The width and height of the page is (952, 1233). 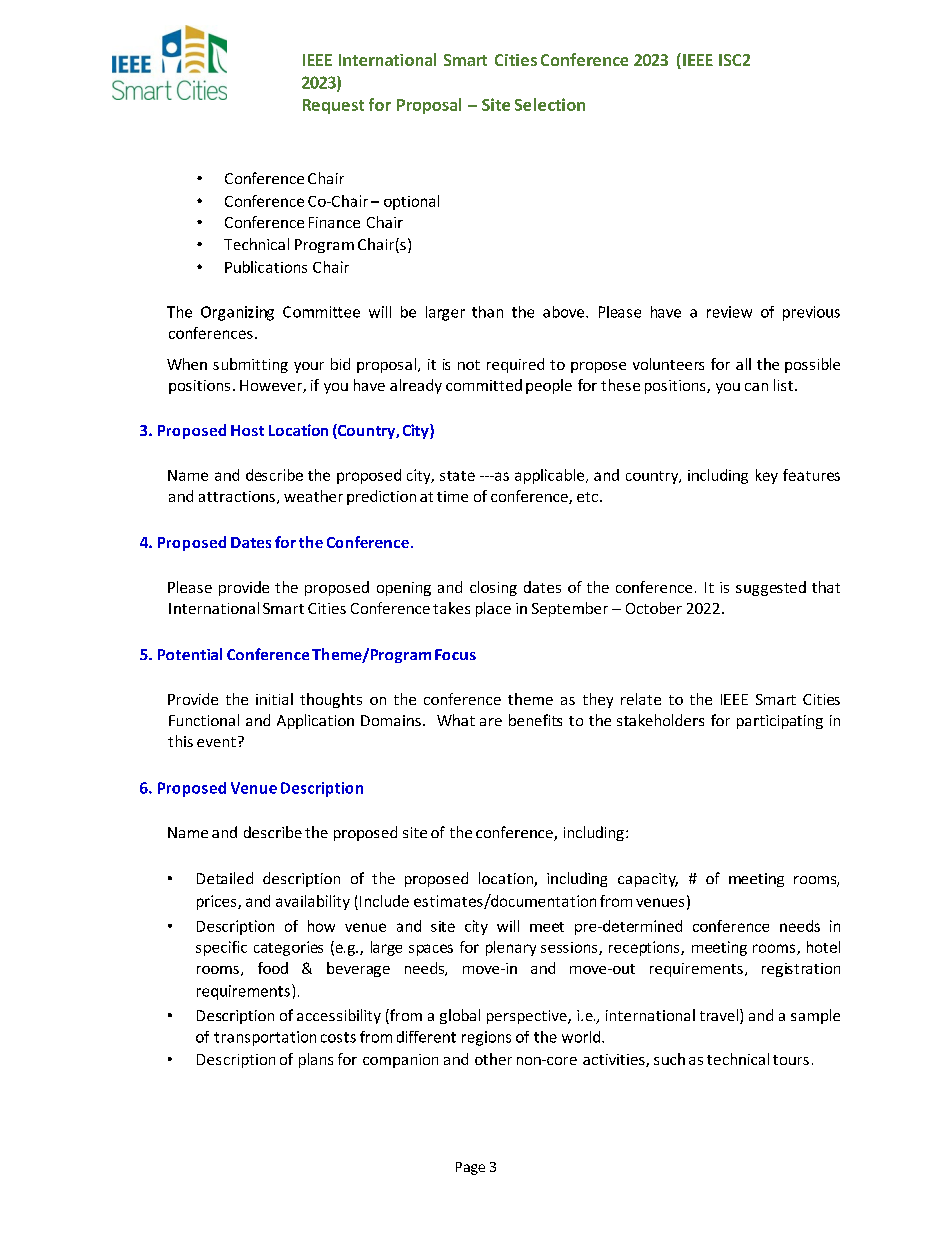 I want to click on Selection, so click(x=550, y=104).
